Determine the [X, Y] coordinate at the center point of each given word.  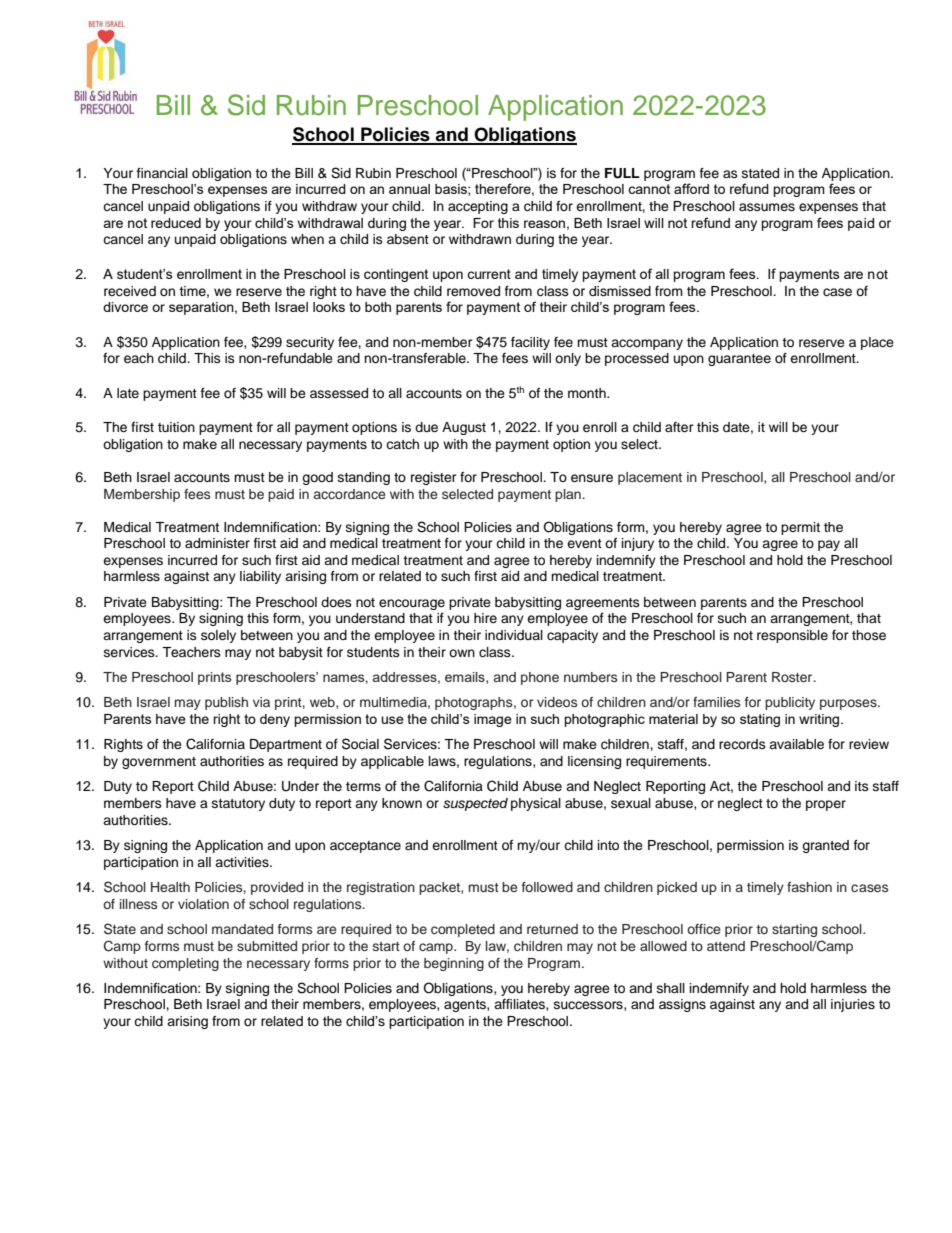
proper [826, 805]
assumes [767, 207]
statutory [238, 805]
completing [185, 964]
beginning [454, 964]
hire [485, 618]
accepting [478, 207]
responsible [792, 636]
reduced [176, 223]
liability [260, 577]
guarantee [739, 360]
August [464, 428]
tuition [176, 427]
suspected [475, 804]
